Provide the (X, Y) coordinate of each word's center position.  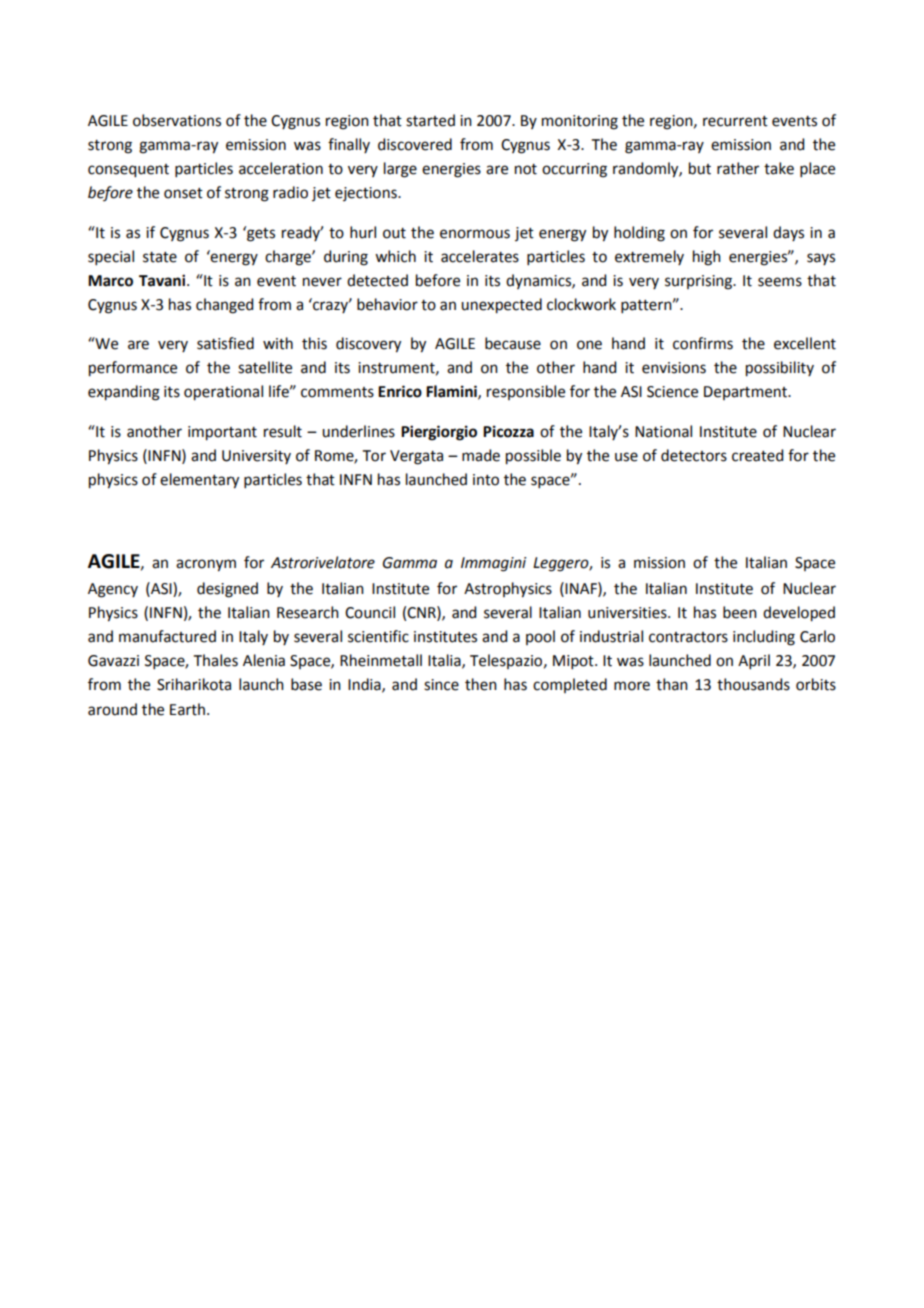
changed (224, 306)
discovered (415, 144)
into (486, 480)
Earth (189, 709)
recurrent (735, 121)
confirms (703, 343)
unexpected (501, 306)
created (757, 455)
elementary (199, 481)
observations (177, 120)
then (481, 684)
